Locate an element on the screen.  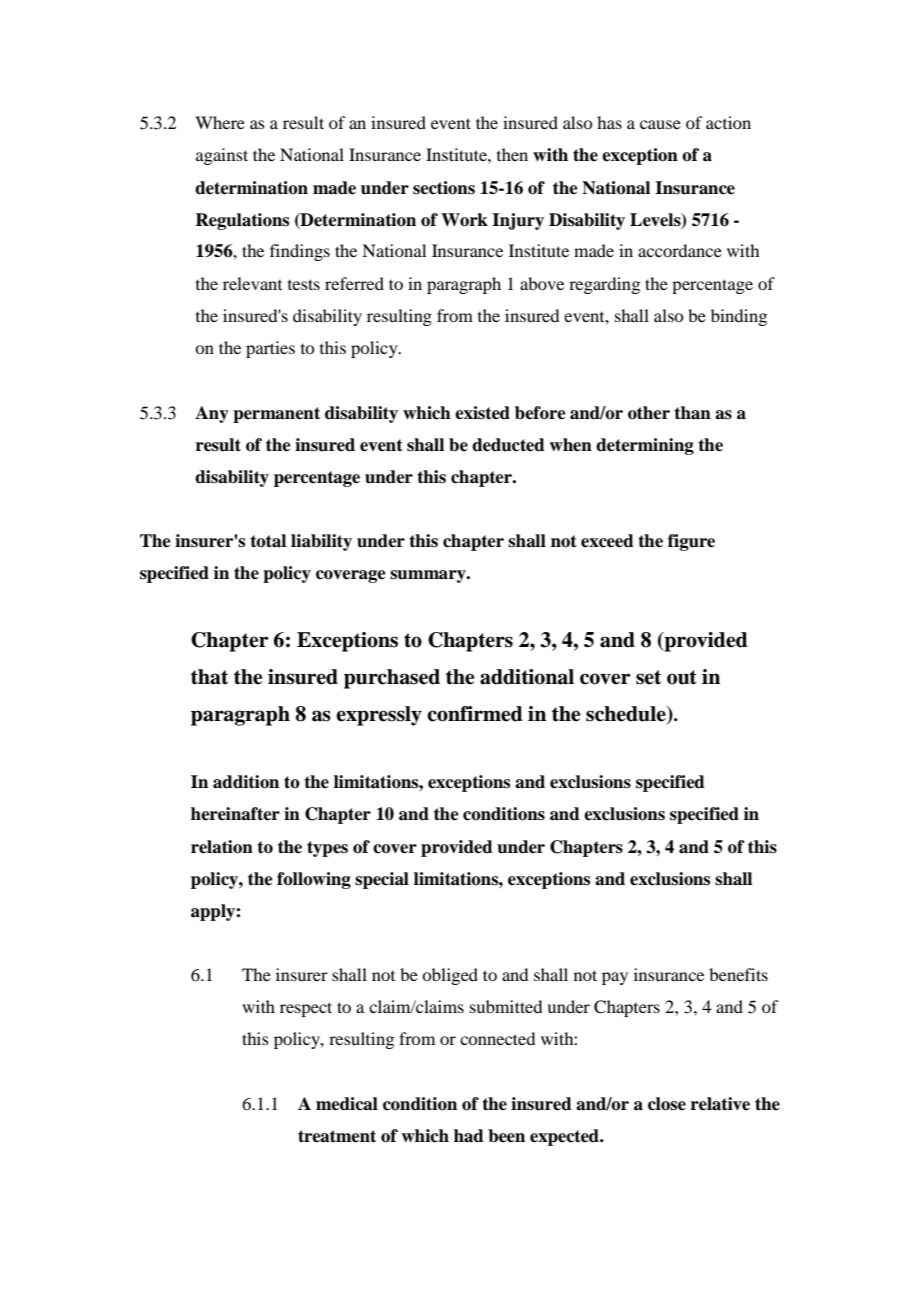
hereinafter is located at coordinates (235, 814).
